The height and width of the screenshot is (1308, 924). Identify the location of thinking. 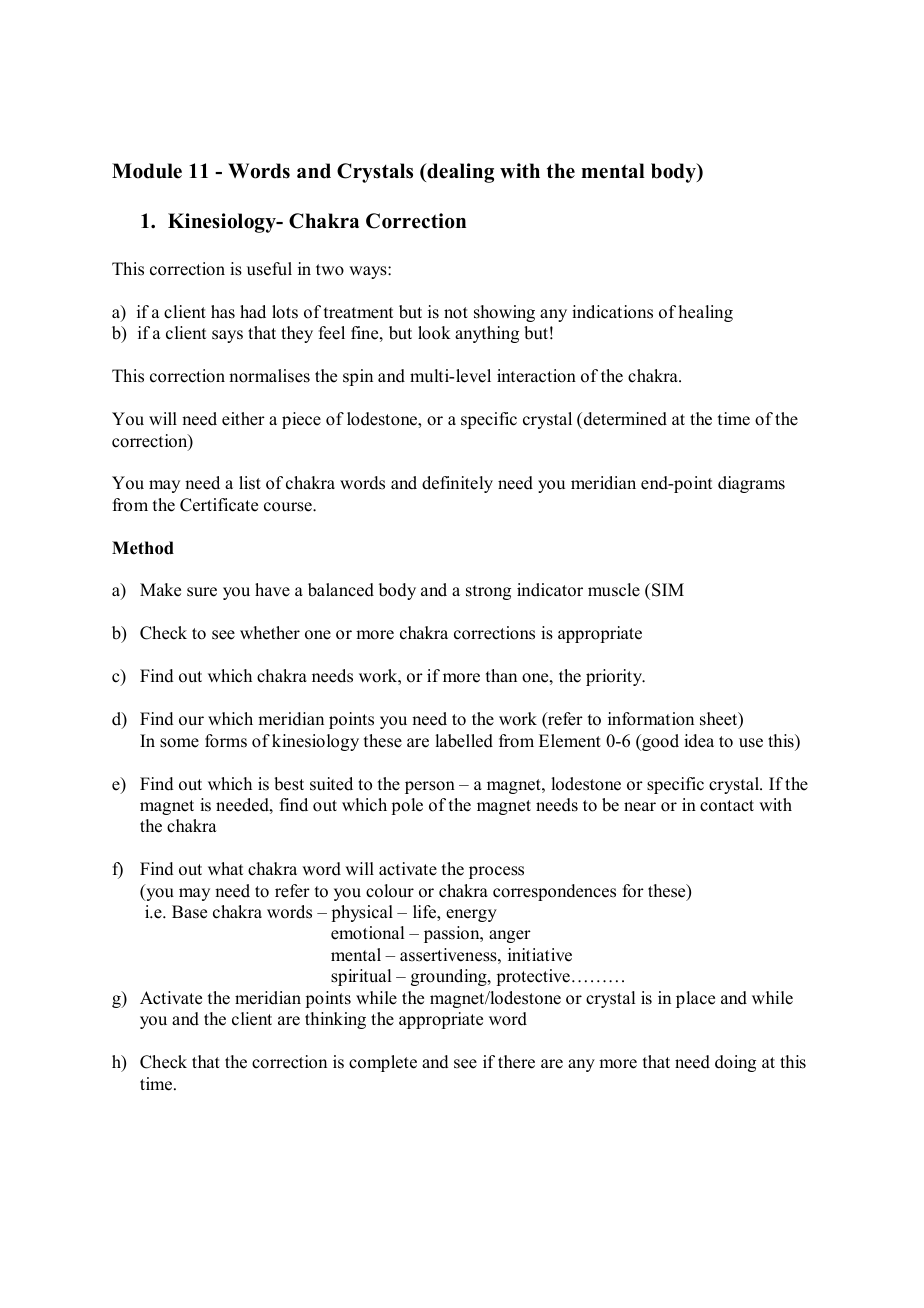
(335, 1020).
